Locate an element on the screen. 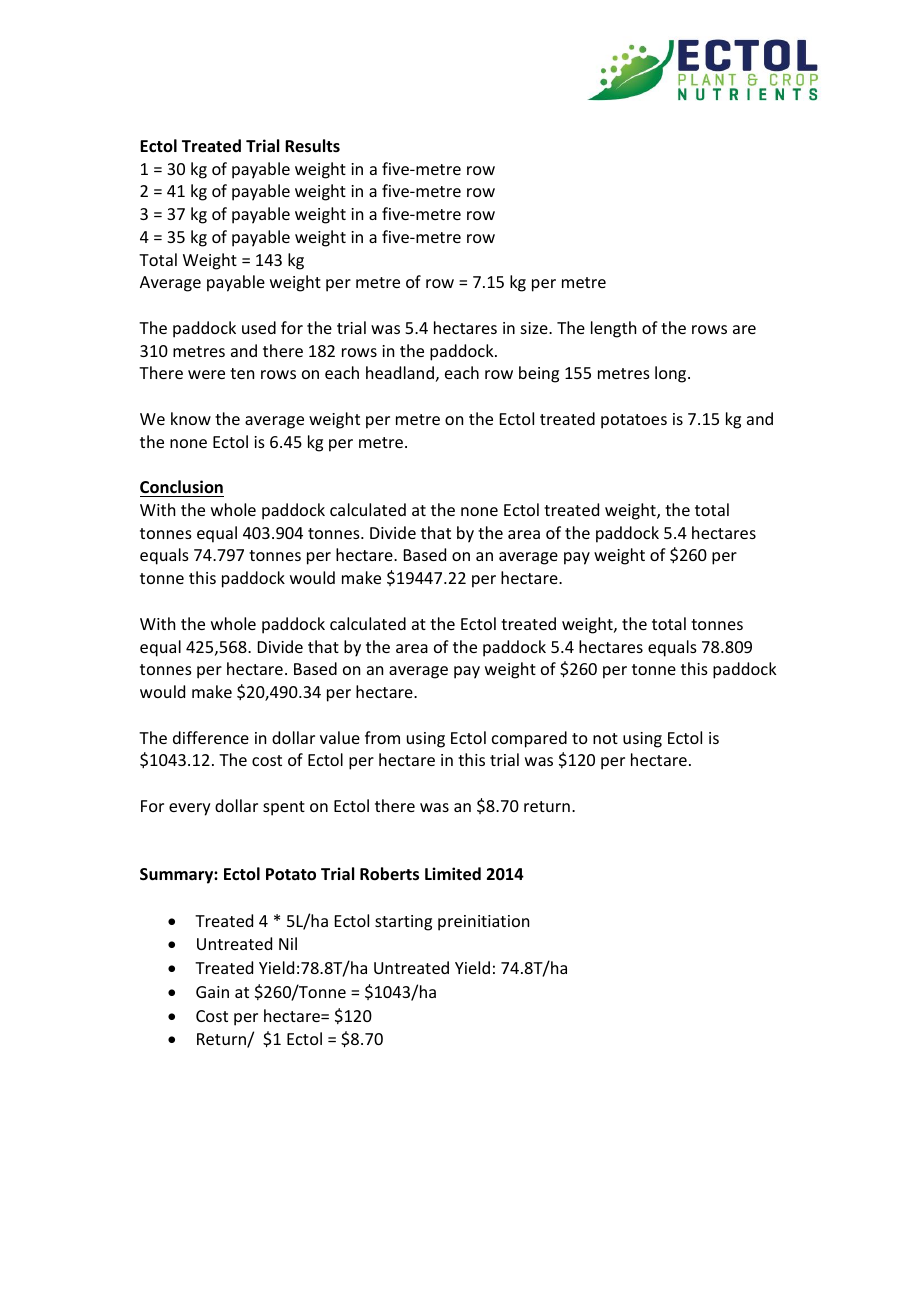 This screenshot has width=924, height=1308. size is located at coordinates (535, 328).
